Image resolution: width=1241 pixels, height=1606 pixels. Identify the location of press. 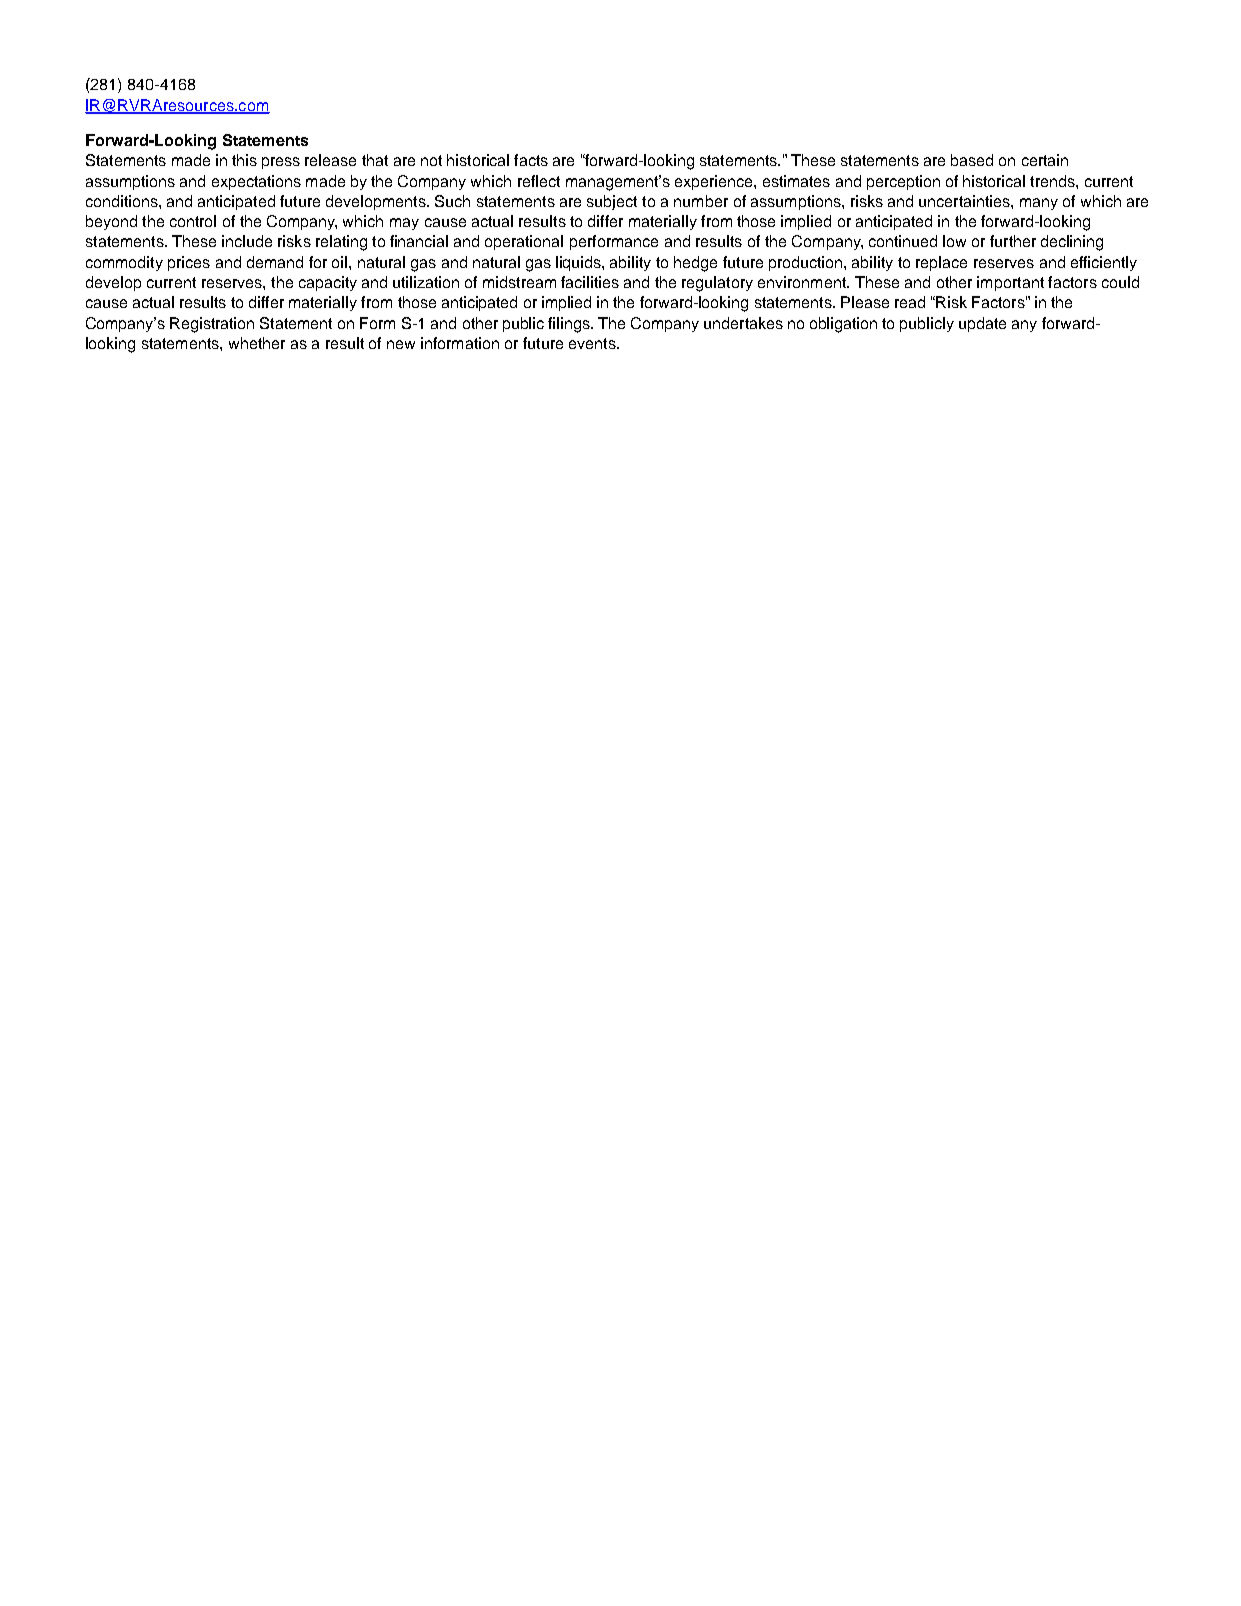
(281, 163).
